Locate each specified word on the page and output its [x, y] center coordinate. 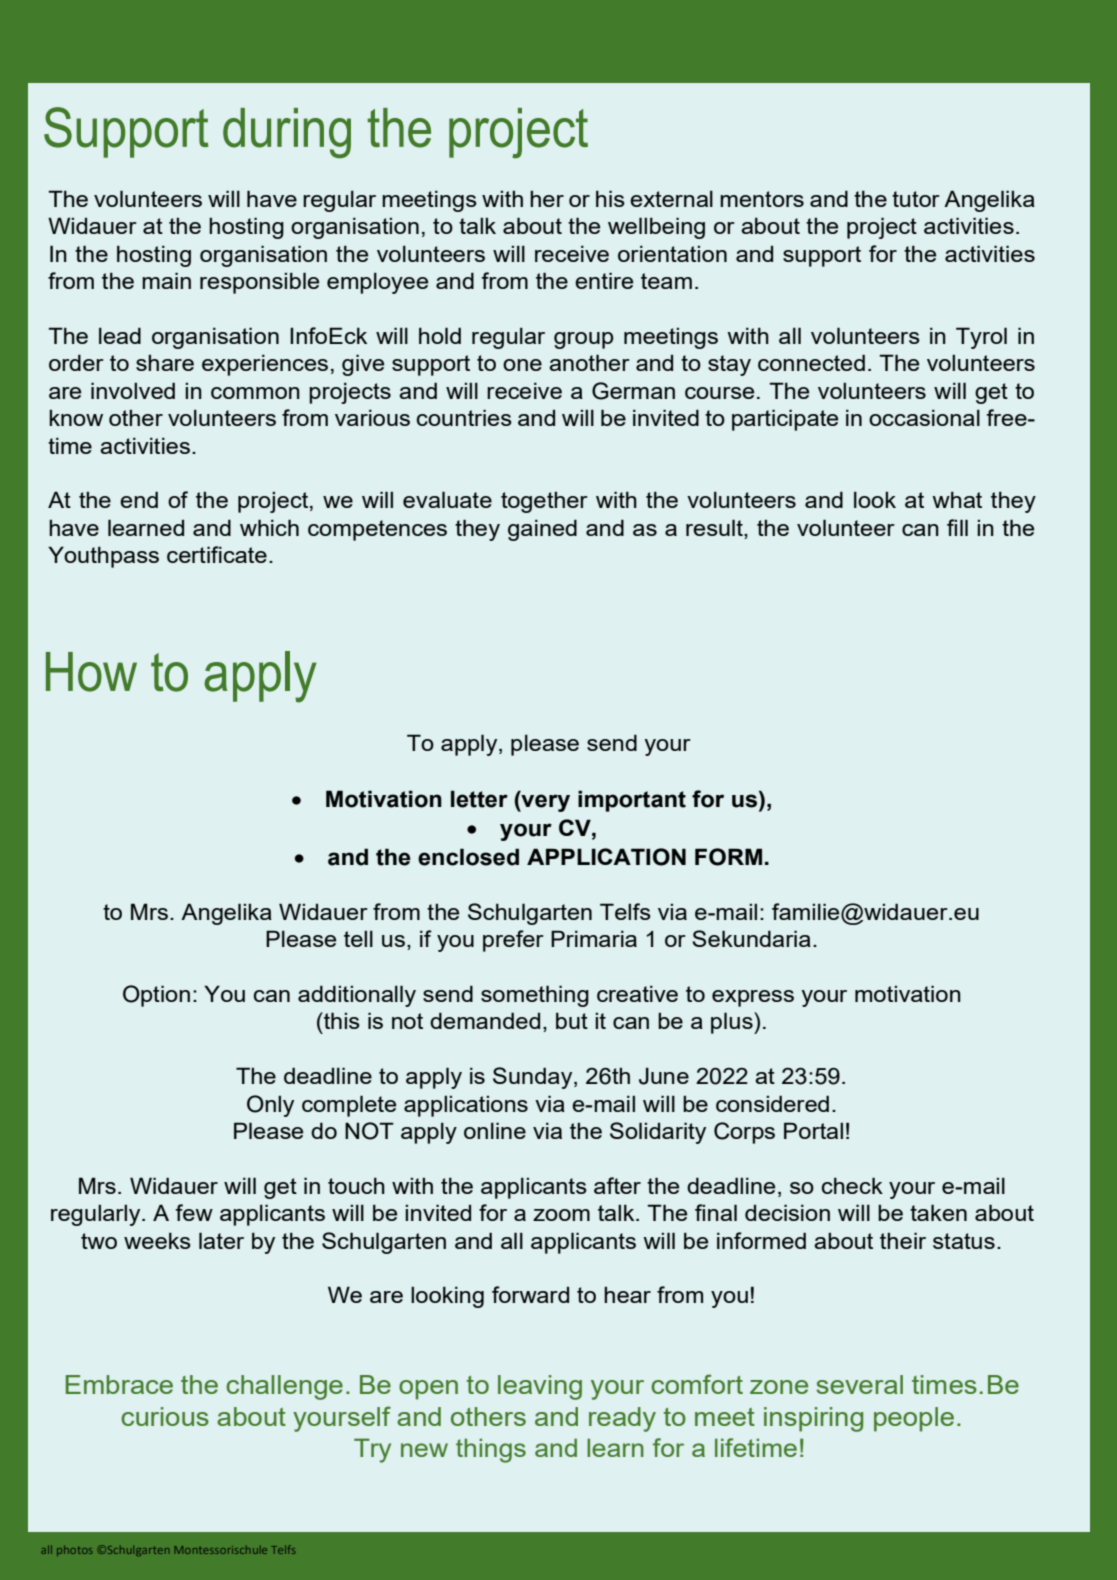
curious [165, 1416]
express [753, 998]
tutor [916, 199]
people [914, 1419]
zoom [561, 1215]
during [287, 133]
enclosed [468, 857]
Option [156, 996]
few [194, 1212]
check [852, 1185]
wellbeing [656, 228]
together [544, 502]
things [491, 1450]
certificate [217, 554]
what [957, 499]
